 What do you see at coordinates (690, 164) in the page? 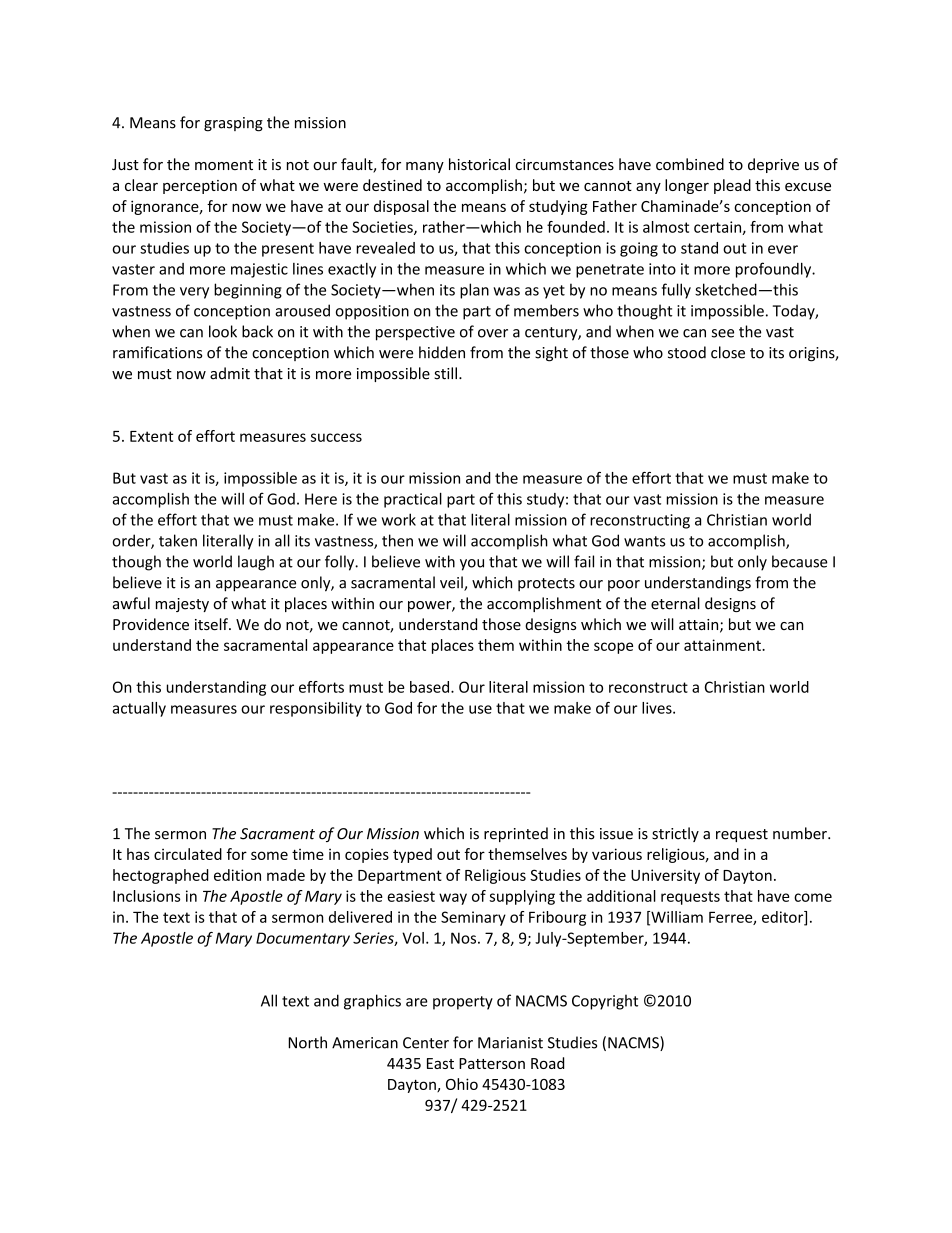
I see `combined` at bounding box center [690, 164].
